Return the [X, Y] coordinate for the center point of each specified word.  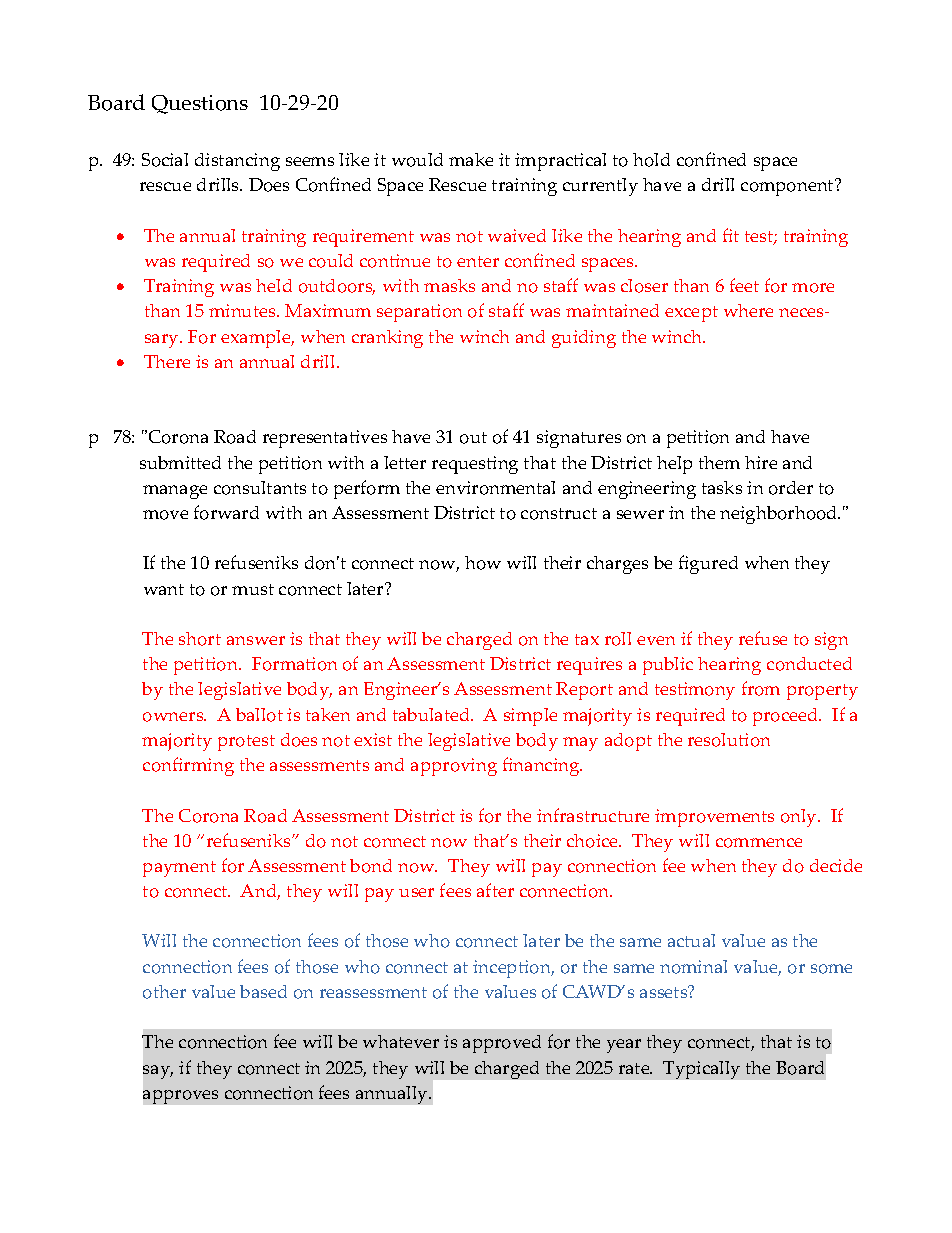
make [471, 159]
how [483, 563]
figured [708, 564]
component [788, 187]
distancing [237, 162]
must [253, 589]
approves [180, 1097]
